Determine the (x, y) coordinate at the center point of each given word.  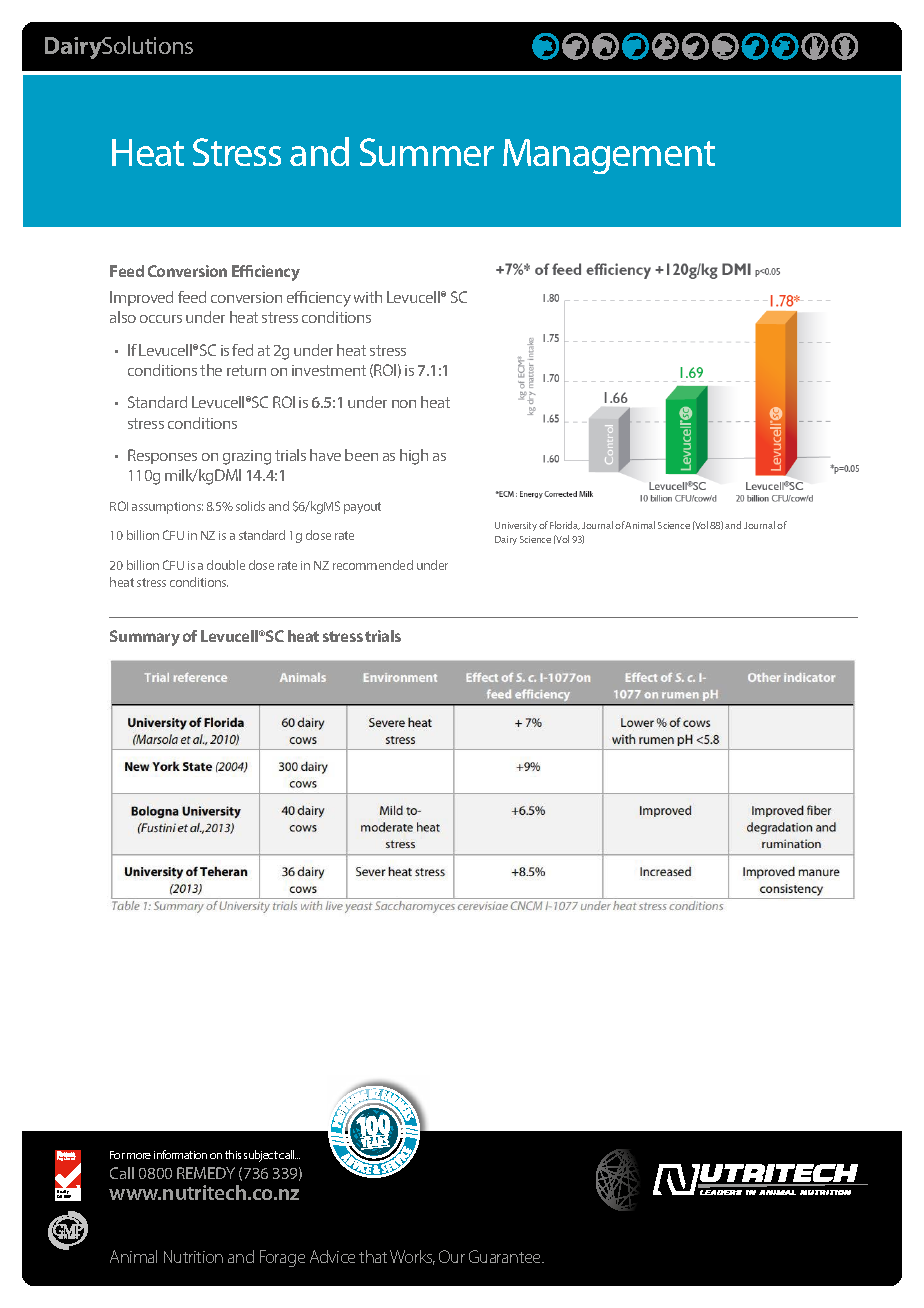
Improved (141, 298)
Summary (145, 638)
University (516, 526)
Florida (565, 525)
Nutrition (193, 1256)
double (226, 565)
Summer (427, 152)
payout (362, 508)
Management (609, 156)
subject (261, 1156)
